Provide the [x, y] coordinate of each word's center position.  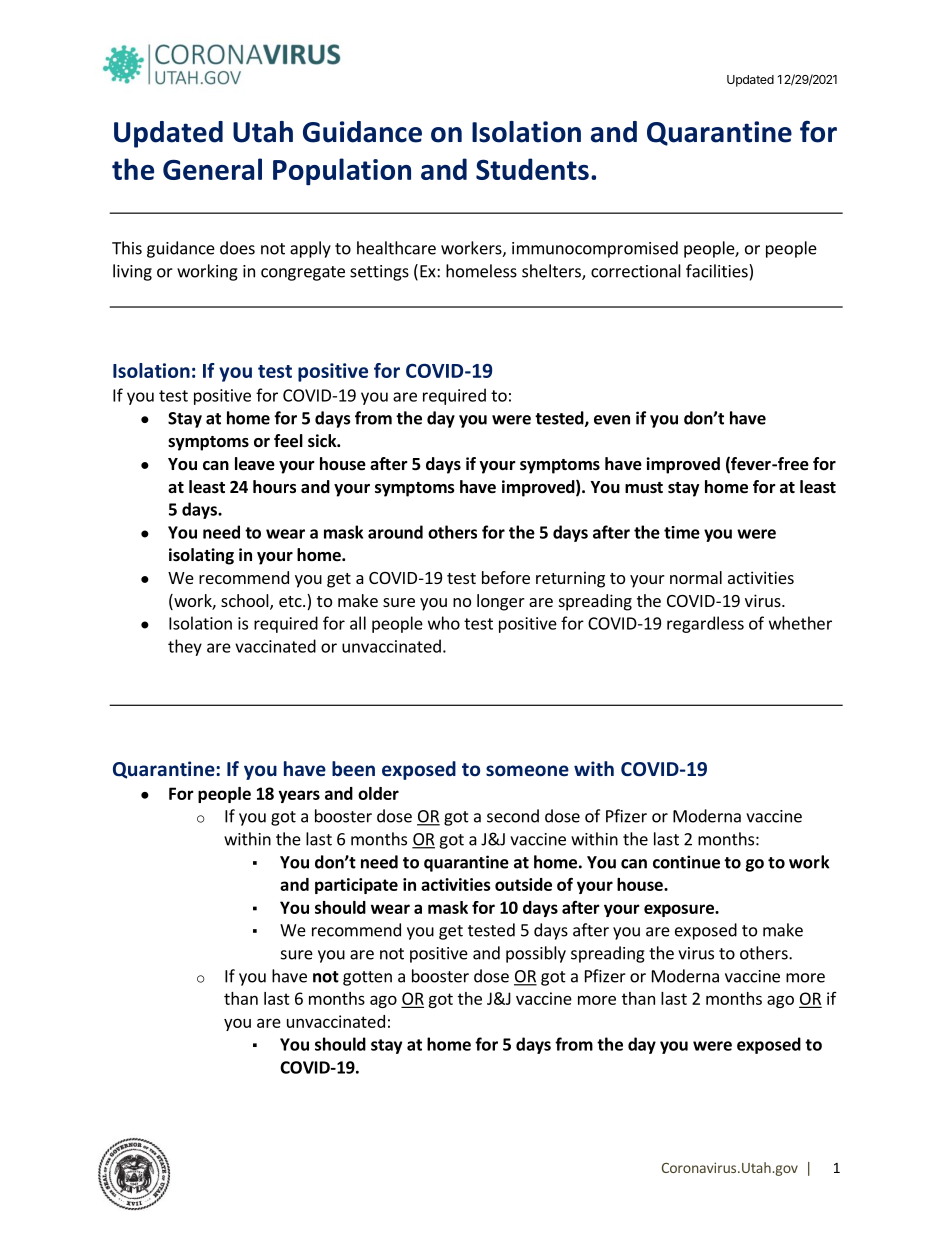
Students [532, 169]
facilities [718, 271]
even [612, 420]
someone [527, 771]
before [506, 577]
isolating [201, 556]
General [212, 169]
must [644, 487]
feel [288, 441]
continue [686, 862]
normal [696, 577]
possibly [536, 954]
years [299, 796]
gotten [367, 978]
